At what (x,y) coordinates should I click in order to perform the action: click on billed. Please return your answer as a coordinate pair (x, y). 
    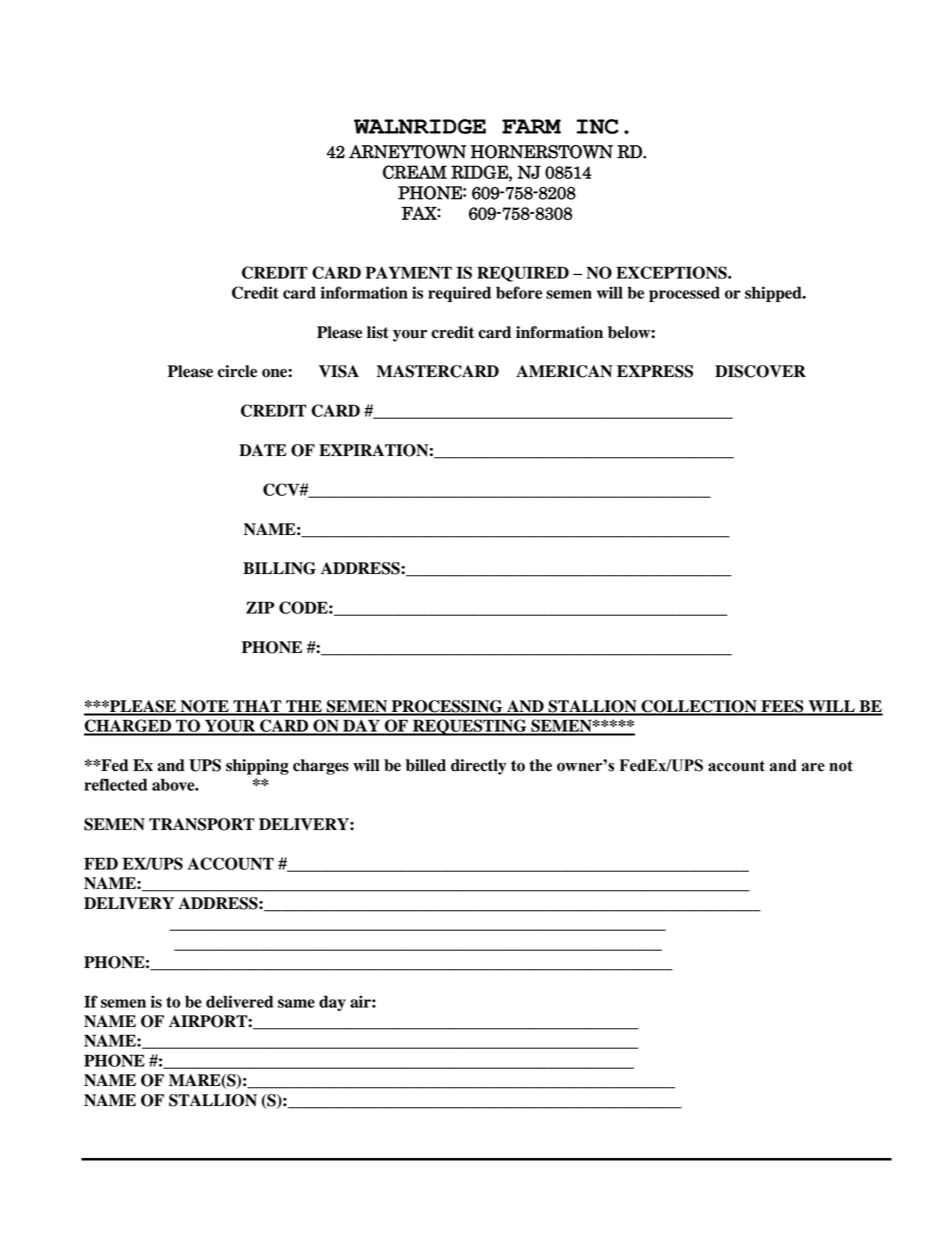
    Looking at the image, I should click on (426, 765).
